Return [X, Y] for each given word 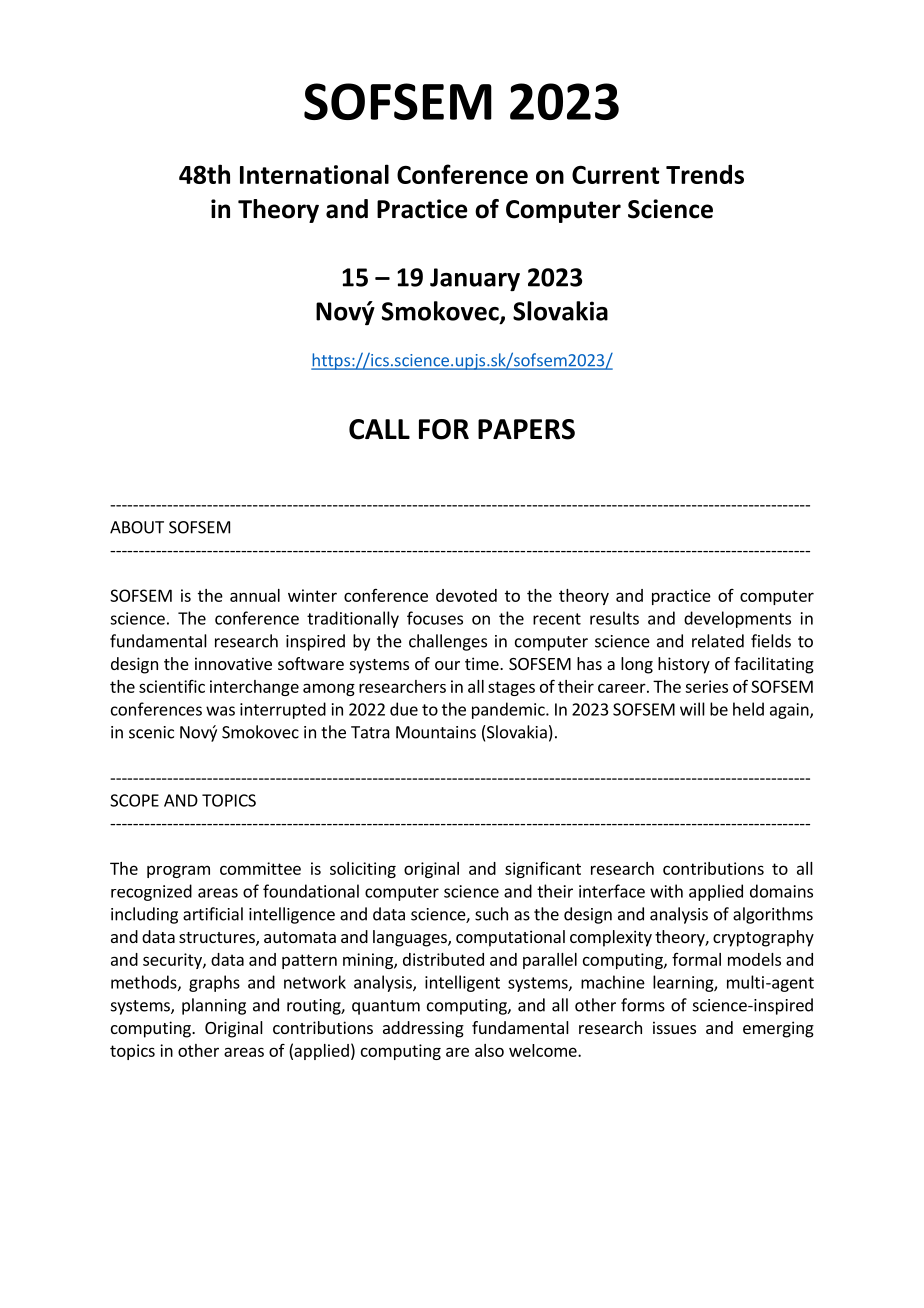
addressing [423, 1029]
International [314, 174]
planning [214, 1006]
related [718, 641]
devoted [466, 595]
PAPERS [526, 429]
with [666, 891]
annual [255, 595]
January [475, 279]
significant [543, 869]
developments [737, 619]
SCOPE [134, 800]
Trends [705, 174]
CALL [379, 429]
